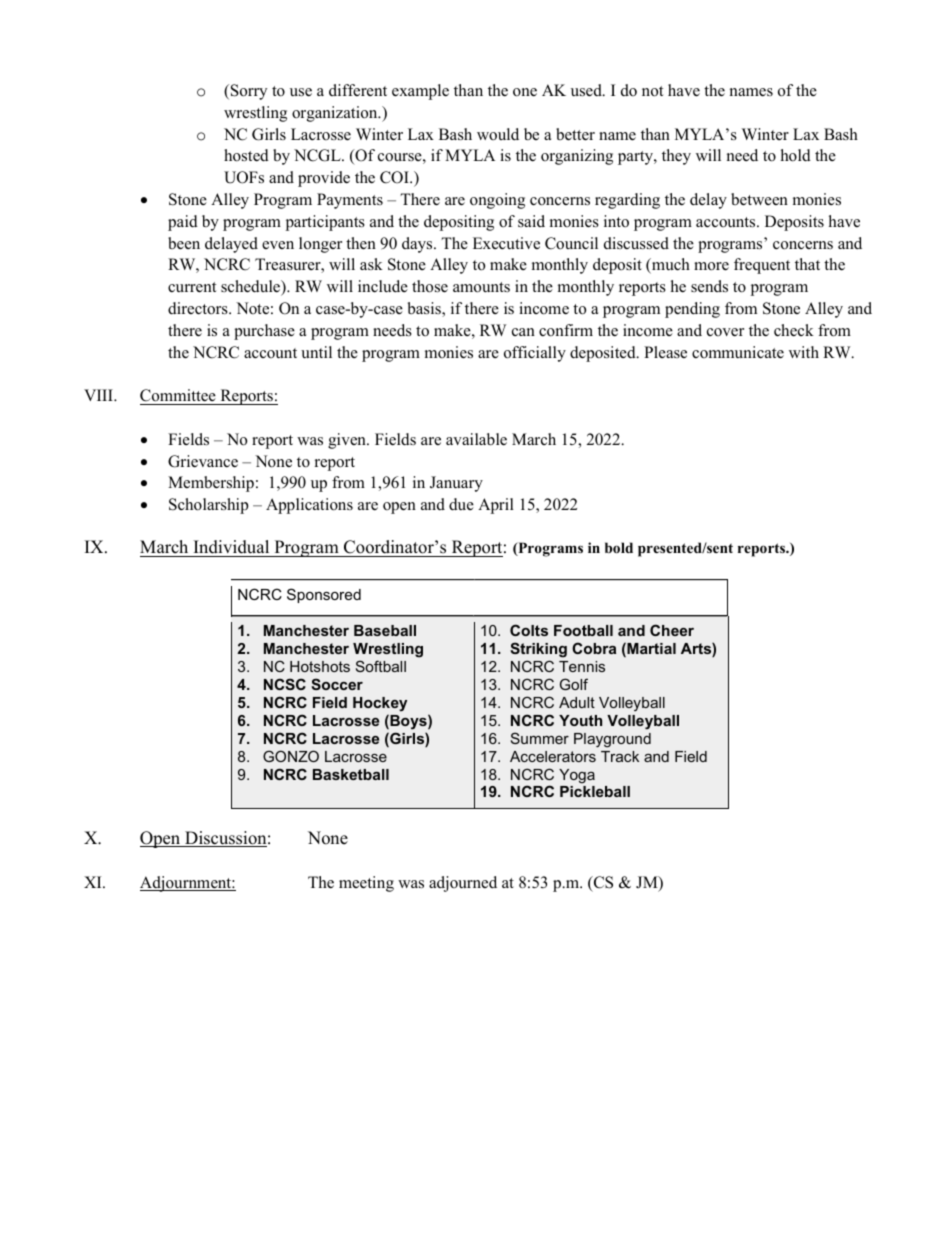  What do you see at coordinates (381, 666) in the screenshot?
I see `Softball` at bounding box center [381, 666].
